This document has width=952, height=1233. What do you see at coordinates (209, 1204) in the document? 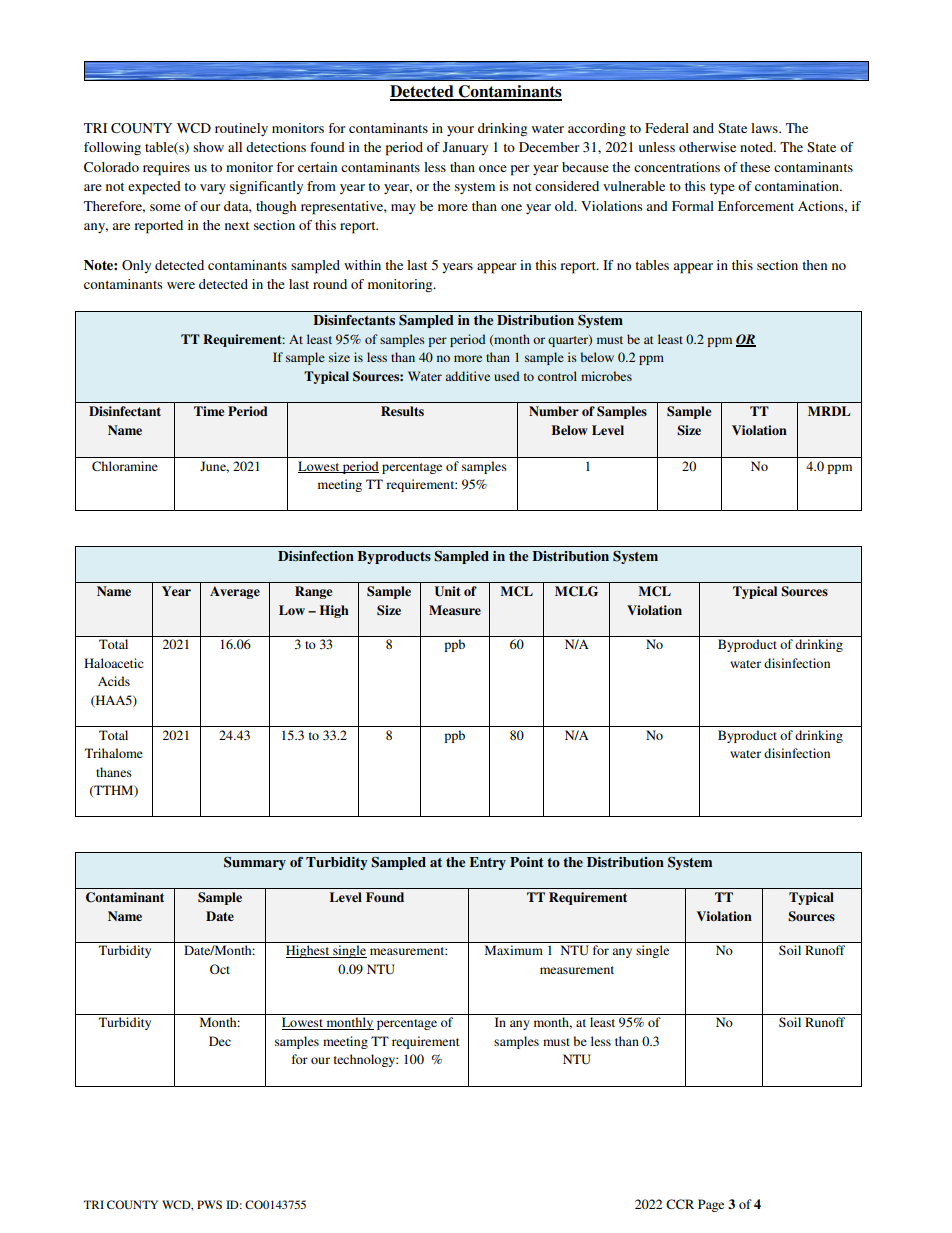
I see `PWS` at bounding box center [209, 1204].
